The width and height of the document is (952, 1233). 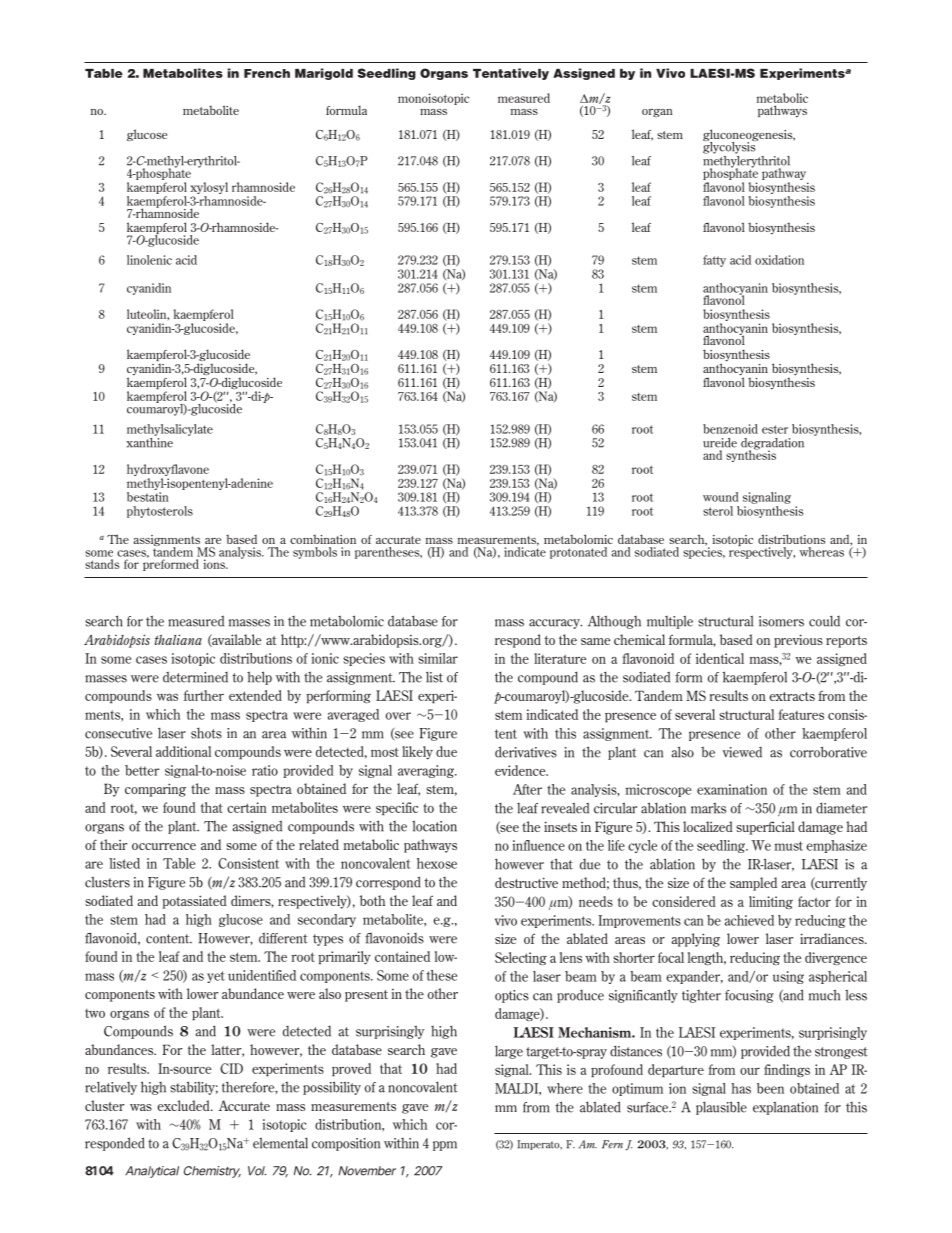 What do you see at coordinates (445, 1146) in the document?
I see `ppm` at bounding box center [445, 1146].
